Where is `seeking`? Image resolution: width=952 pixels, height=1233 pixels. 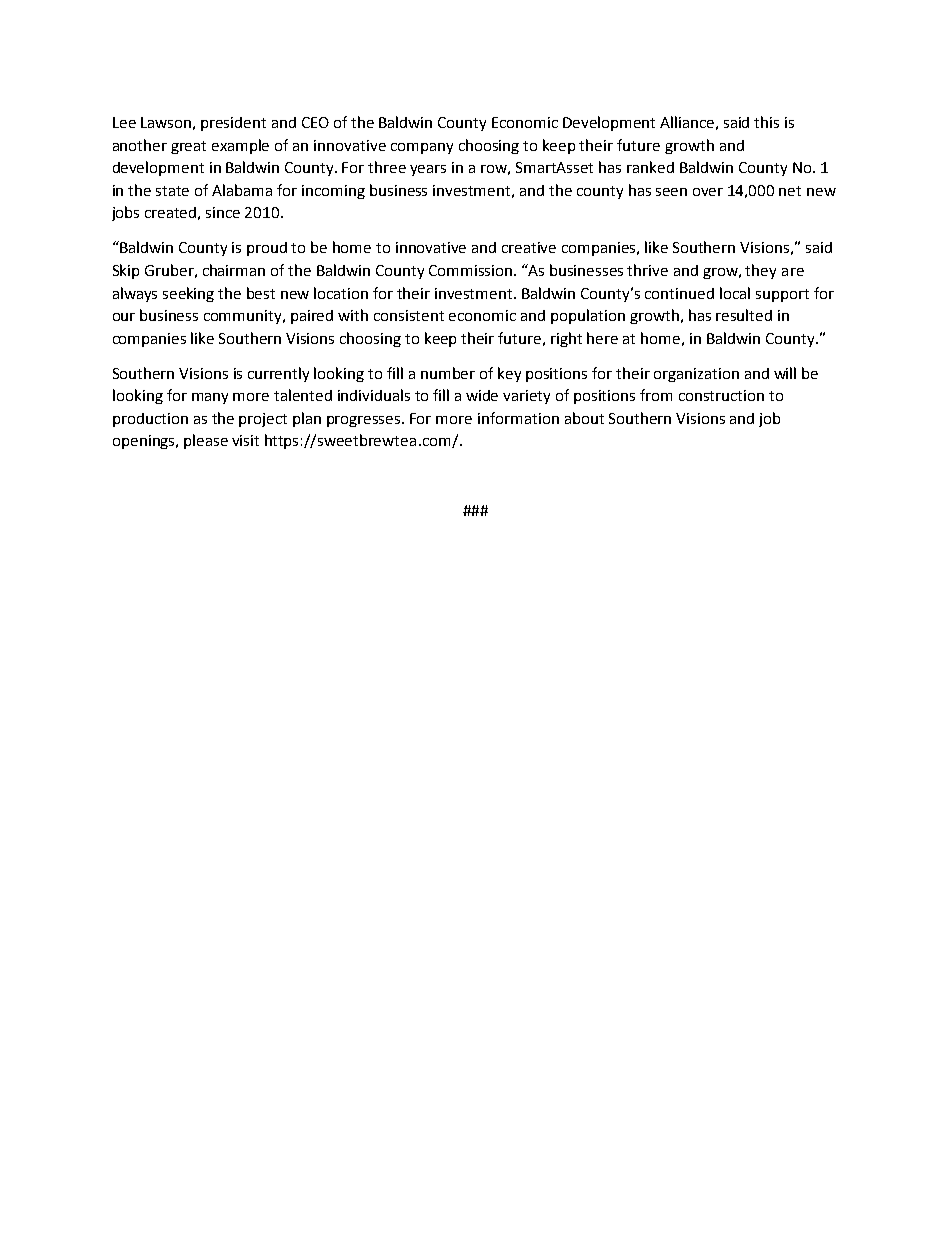 seeking is located at coordinates (188, 294).
